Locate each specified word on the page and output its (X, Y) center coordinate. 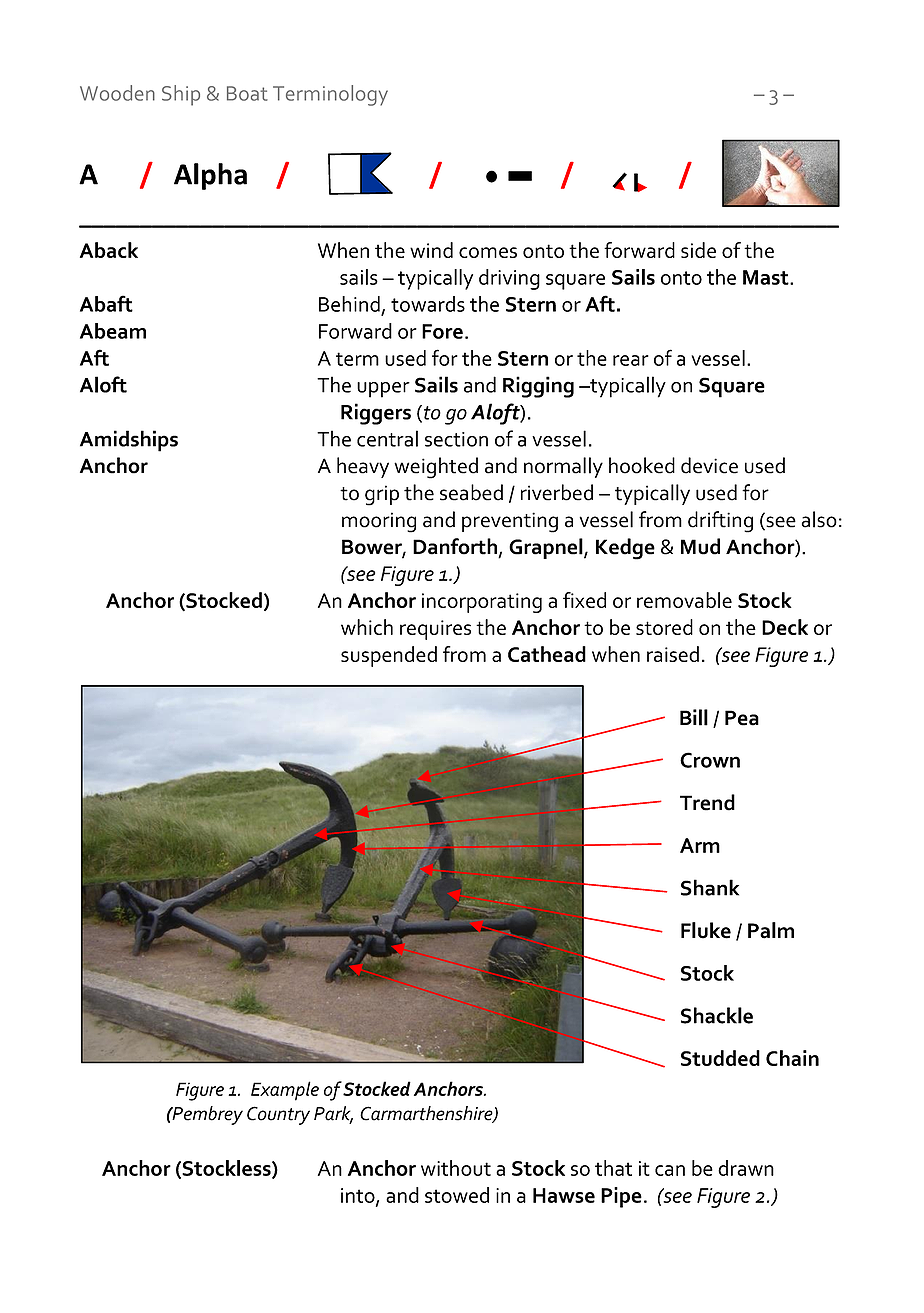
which (367, 627)
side (698, 250)
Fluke (706, 930)
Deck (785, 627)
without (456, 1168)
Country (278, 1115)
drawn (746, 1168)
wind (431, 250)
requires (435, 630)
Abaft (106, 303)
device (709, 465)
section (456, 439)
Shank (710, 887)
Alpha (210, 176)
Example (285, 1091)
